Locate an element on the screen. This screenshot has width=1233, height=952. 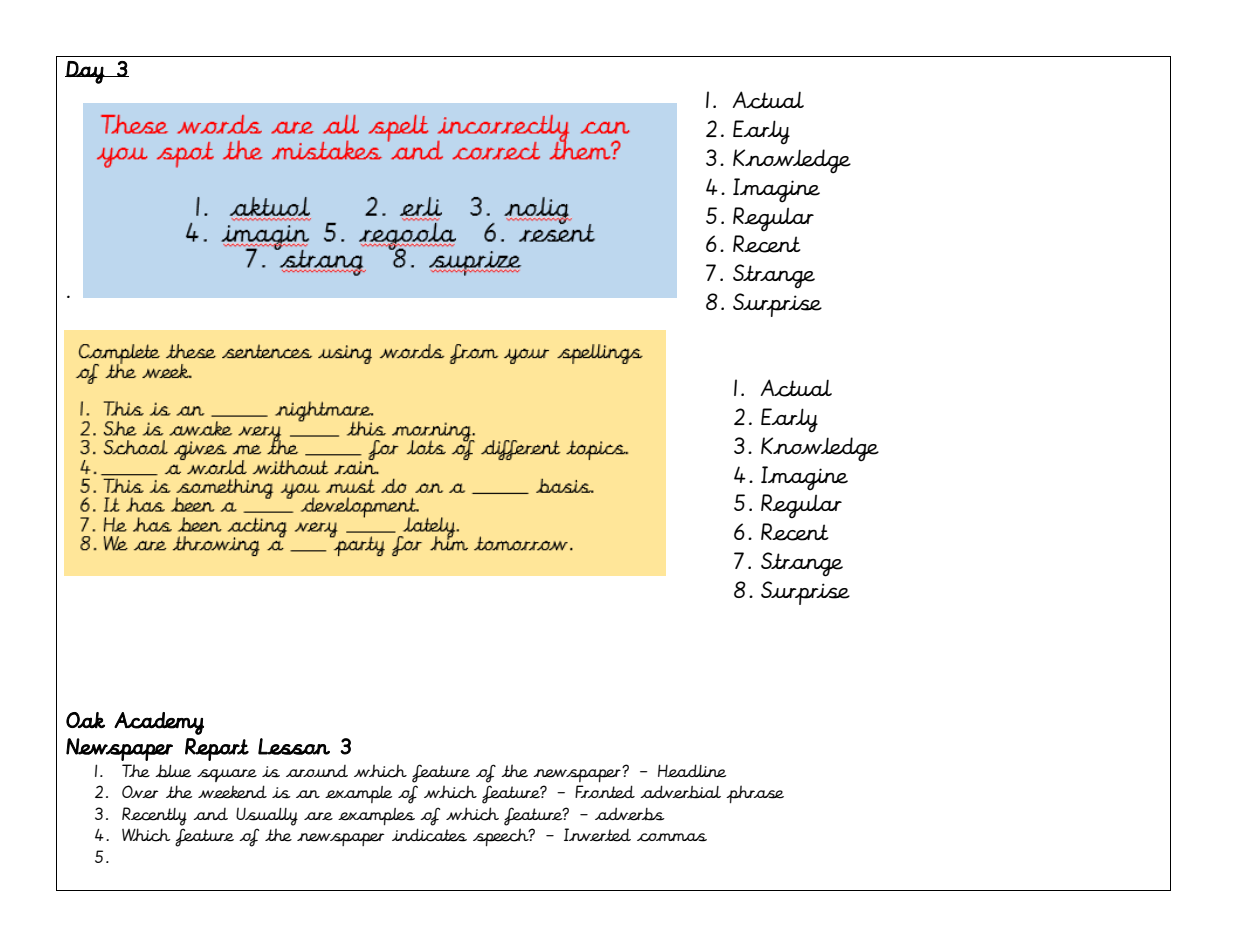
Headline is located at coordinates (692, 771).
